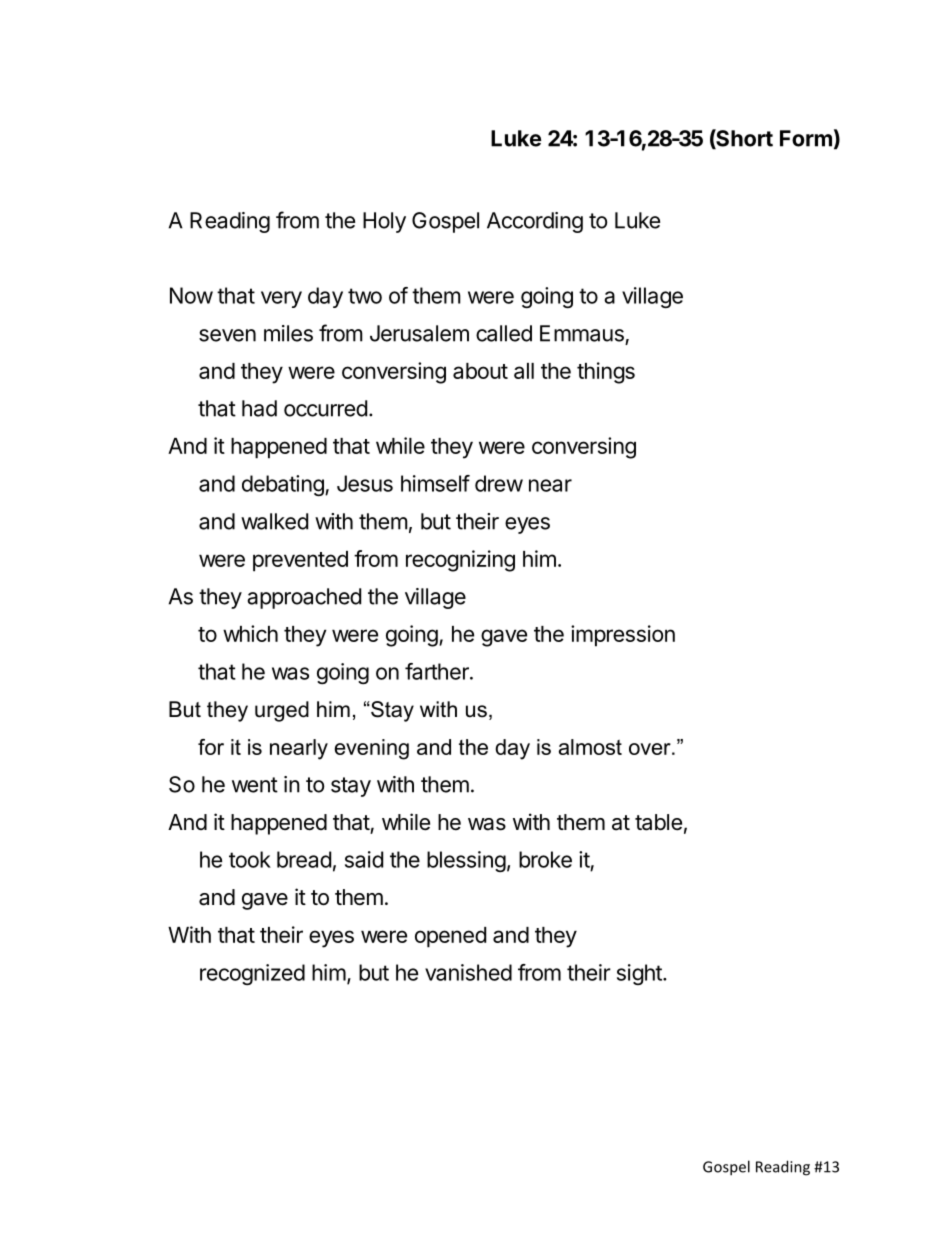 The width and height of the document is (952, 1233). Describe the element at coordinates (468, 972) in the document. I see `vanished` at that location.
